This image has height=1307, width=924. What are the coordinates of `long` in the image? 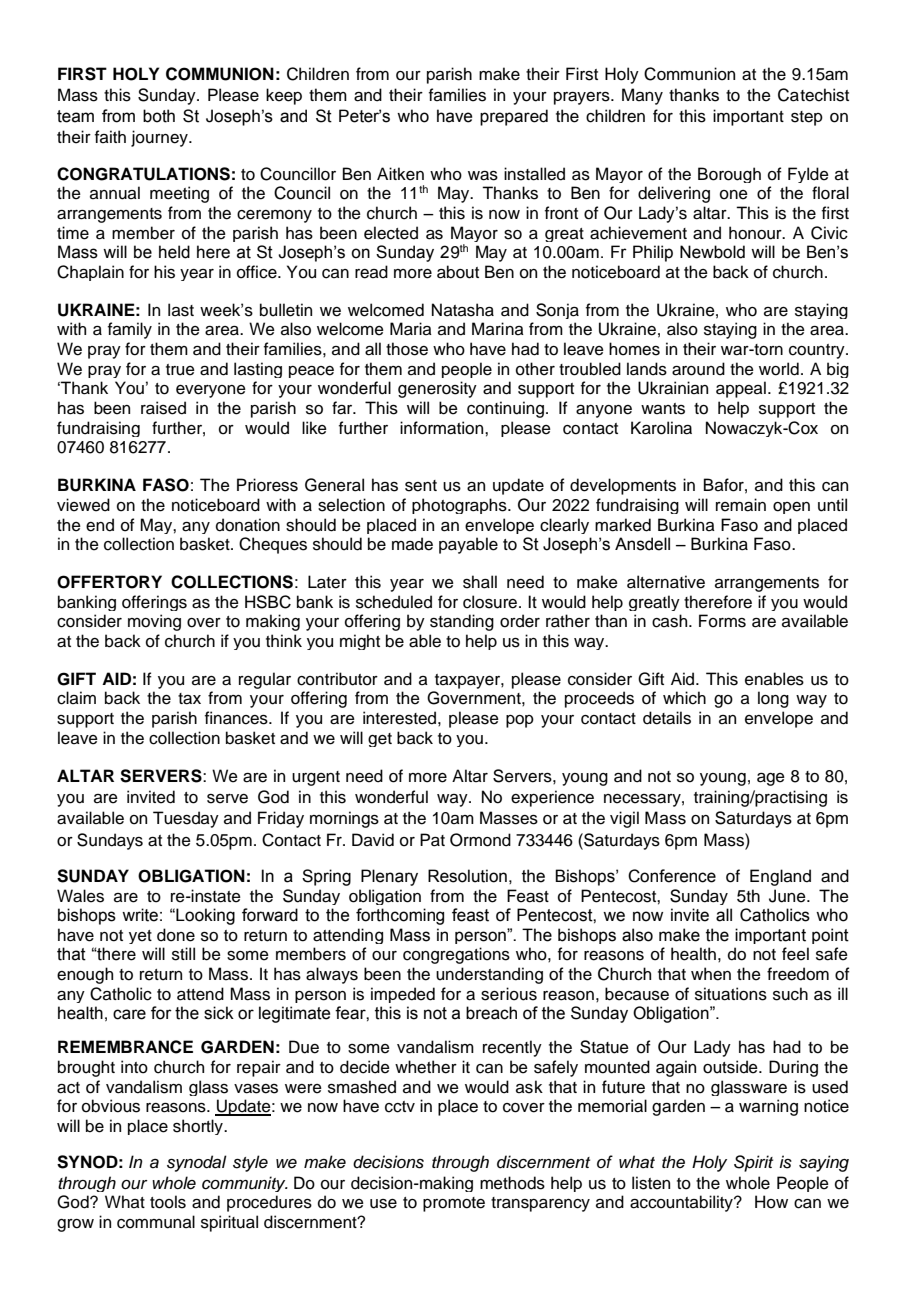 It's located at (773, 699).
